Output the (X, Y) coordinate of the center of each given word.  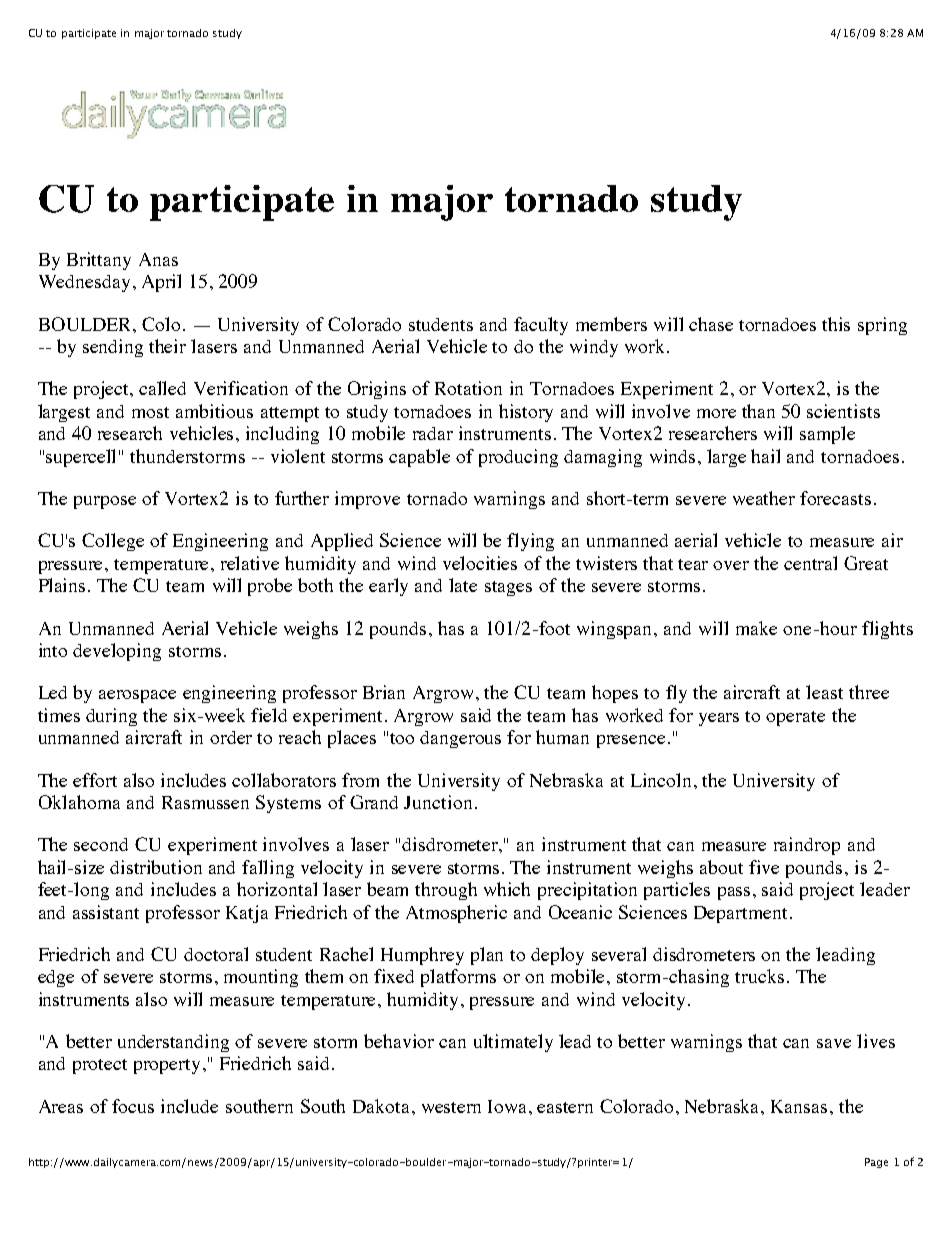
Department (740, 914)
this (836, 324)
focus (133, 1106)
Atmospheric (456, 914)
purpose (105, 502)
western (451, 1107)
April (161, 283)
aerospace (137, 696)
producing (518, 458)
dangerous (460, 739)
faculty (541, 326)
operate (795, 718)
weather (764, 498)
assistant (106, 912)
